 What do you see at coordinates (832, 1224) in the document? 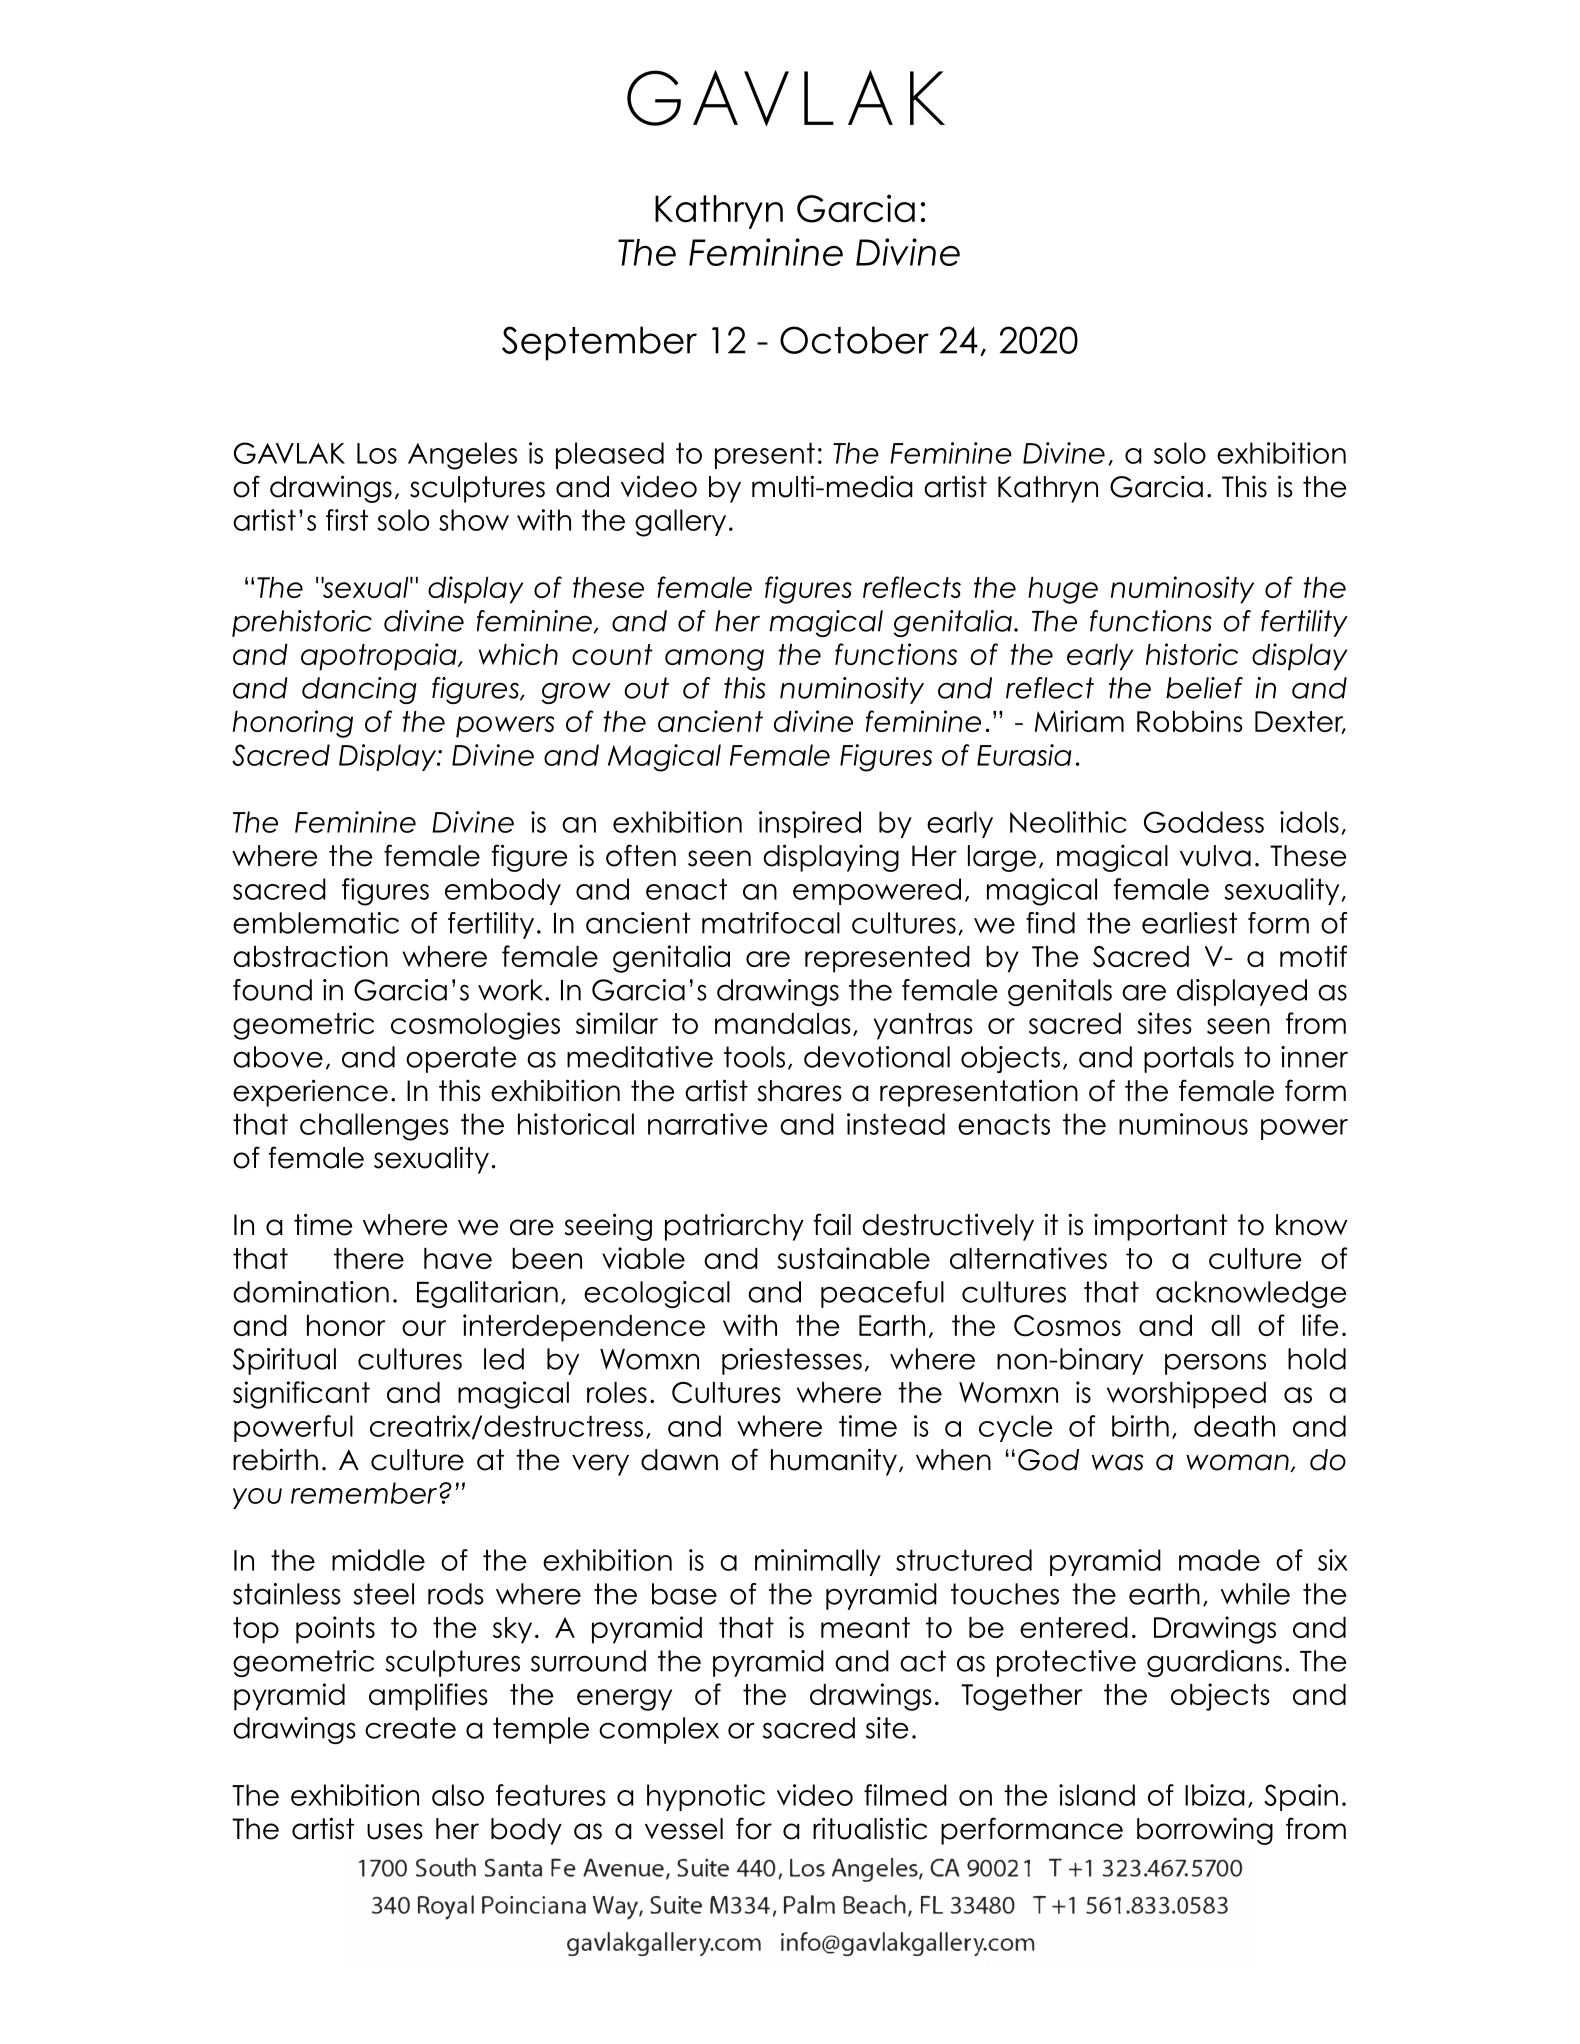
I see `fail` at bounding box center [832, 1224].
